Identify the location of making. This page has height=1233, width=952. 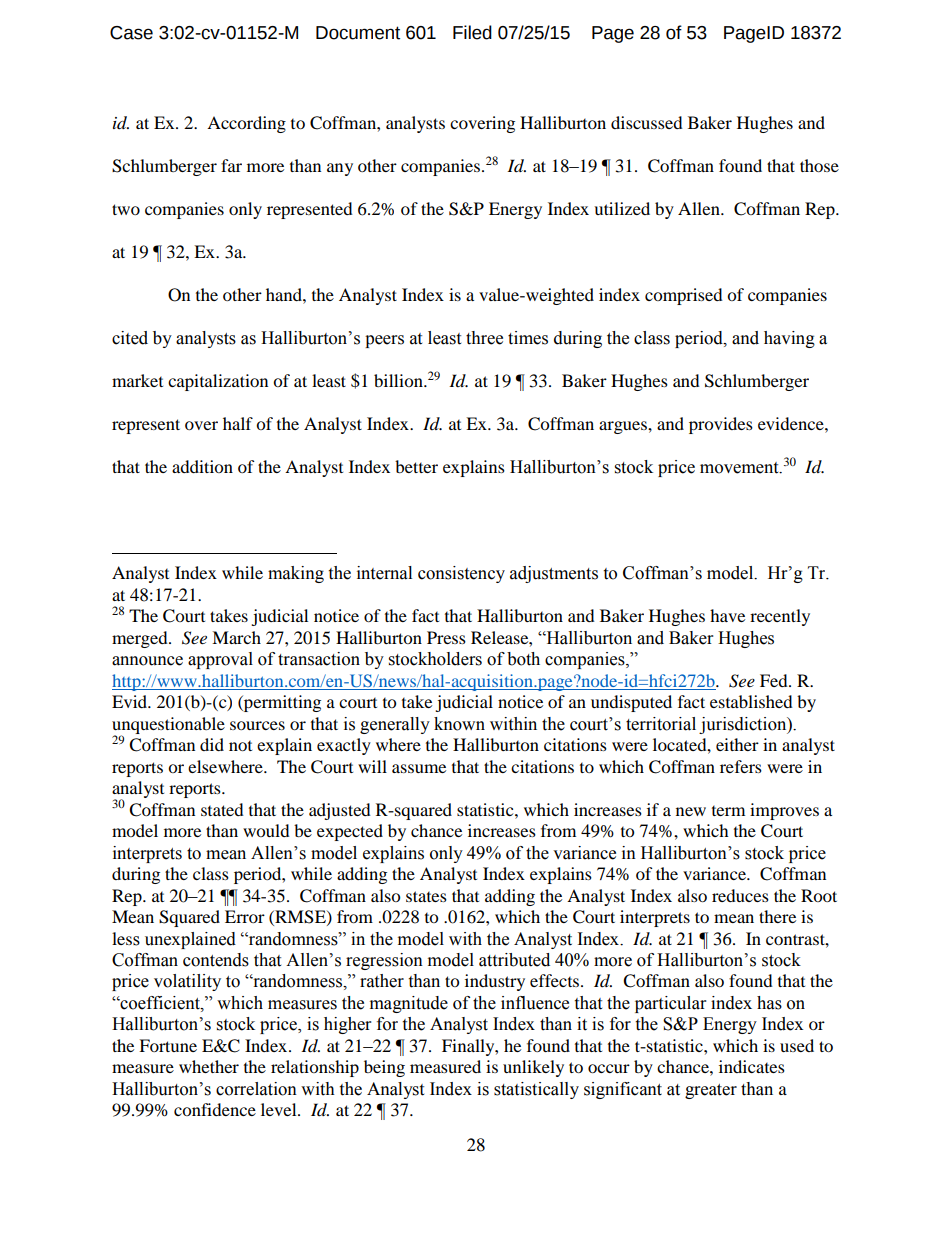
(296, 574).
